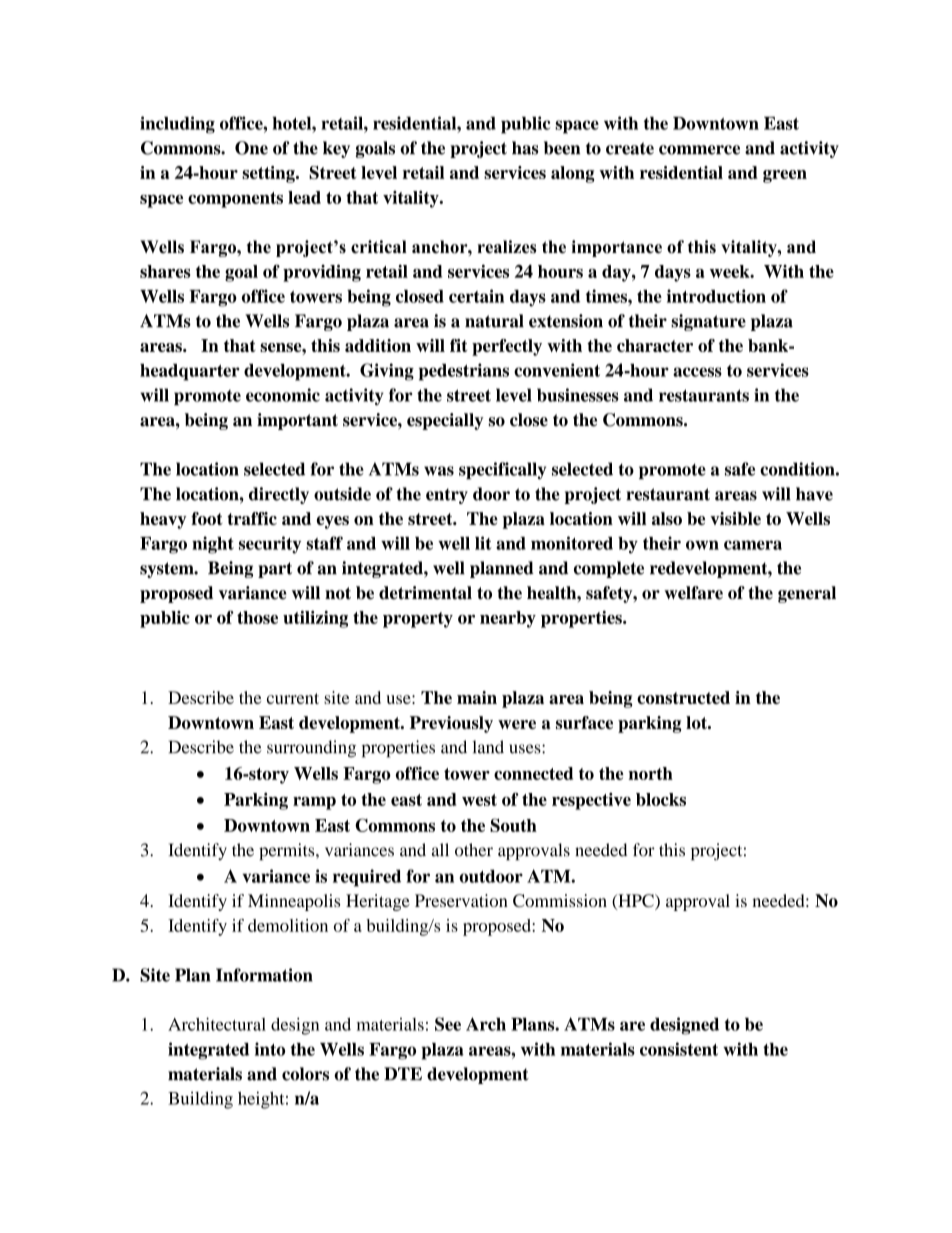  What do you see at coordinates (508, 619) in the screenshot?
I see `nearby` at bounding box center [508, 619].
